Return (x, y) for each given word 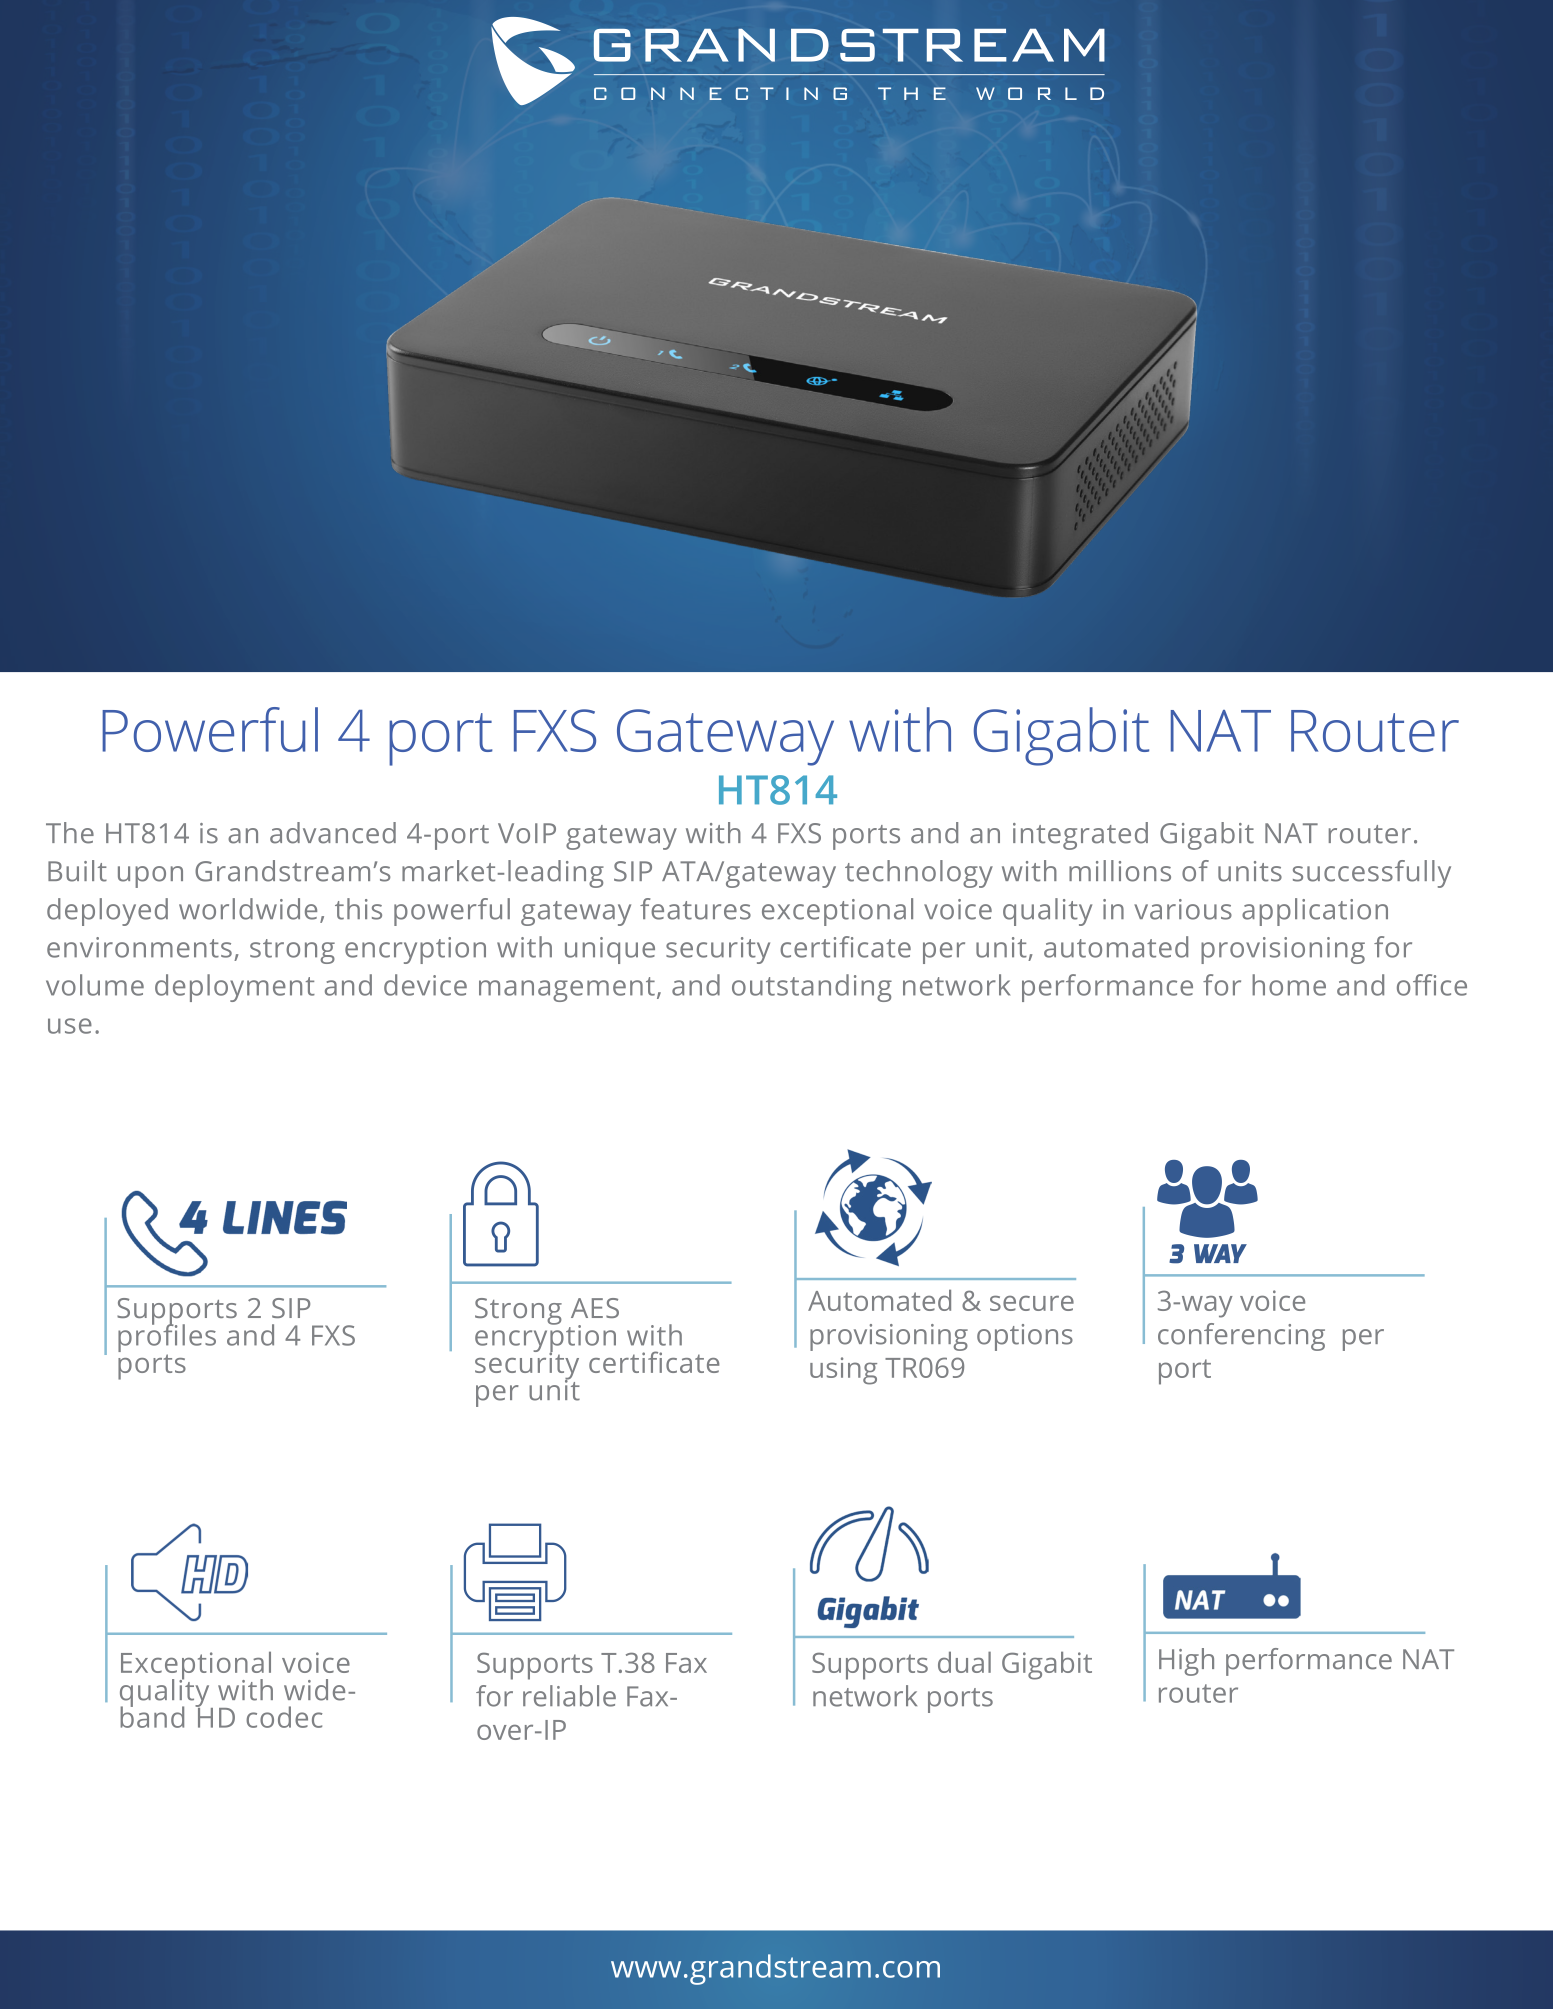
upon (150, 877)
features (695, 909)
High (1186, 1662)
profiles (167, 1338)
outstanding (812, 988)
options (1025, 1337)
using (843, 1371)
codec (284, 1717)
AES (595, 1308)
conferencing (1241, 1337)
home (1289, 985)
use (70, 1026)
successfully (1372, 874)
